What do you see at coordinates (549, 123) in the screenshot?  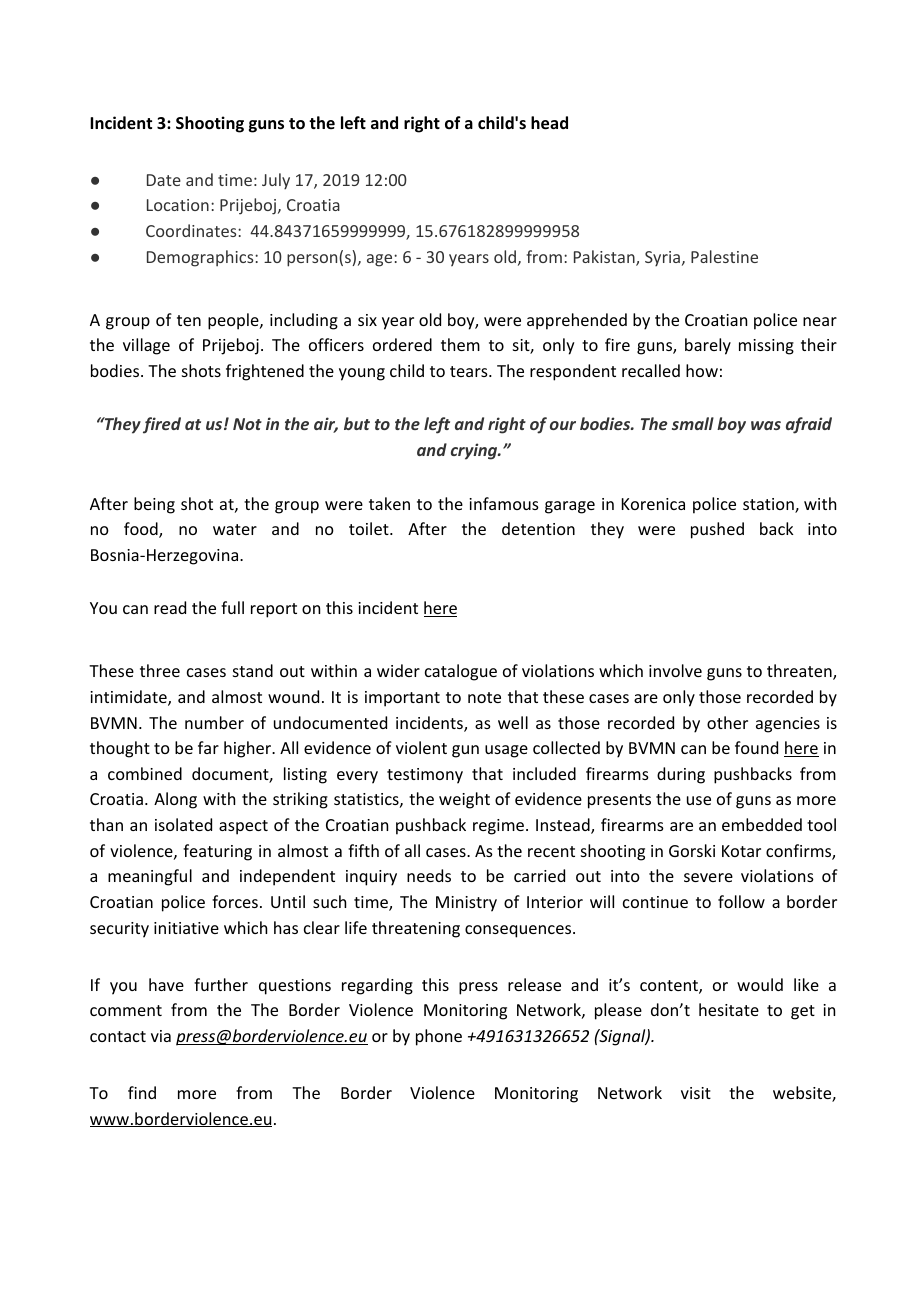 I see `head` at bounding box center [549, 123].
